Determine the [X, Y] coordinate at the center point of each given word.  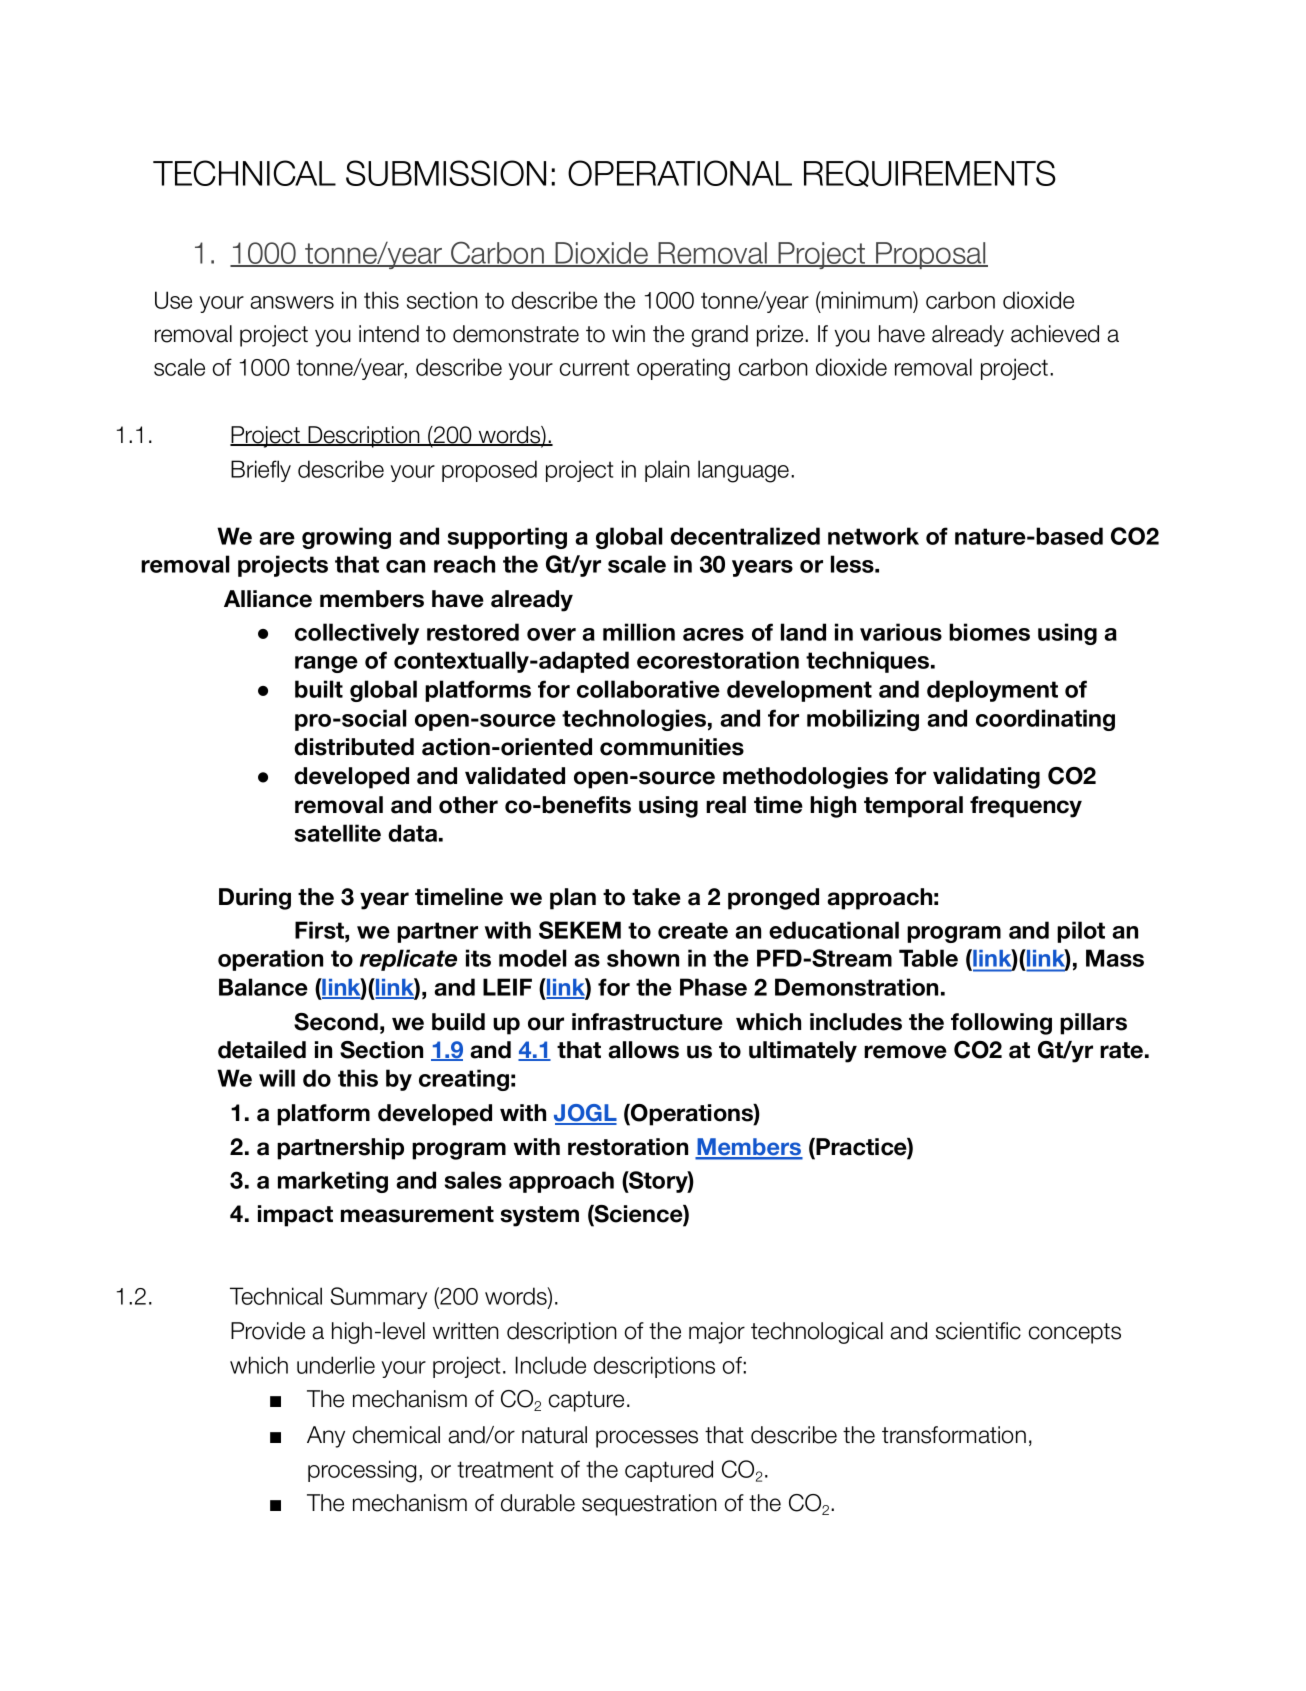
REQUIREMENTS [930, 173]
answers [292, 302]
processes [647, 1439]
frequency [1026, 807]
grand [720, 336]
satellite [338, 833]
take [656, 897]
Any [326, 1437]
